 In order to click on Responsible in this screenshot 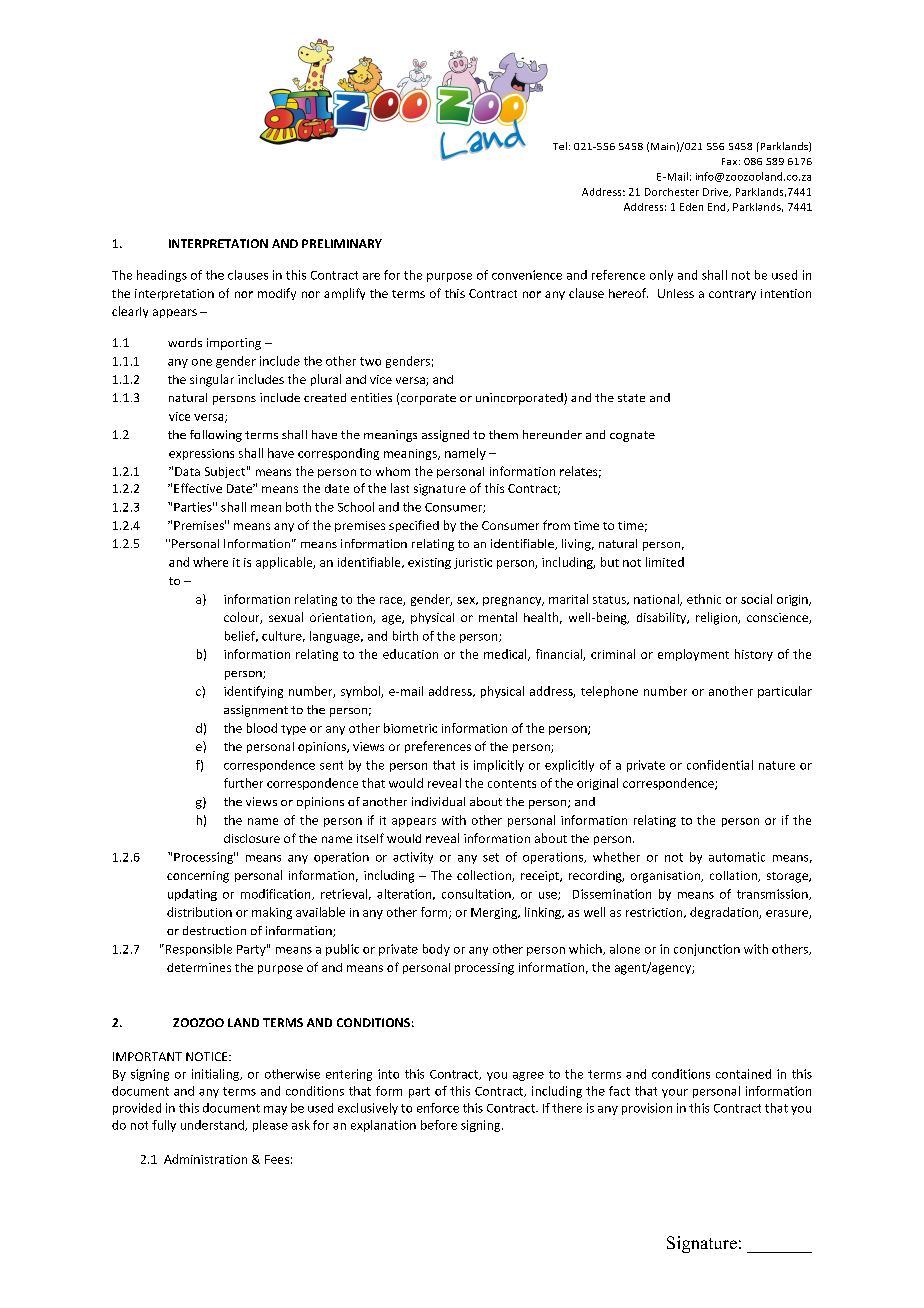, I will do `click(197, 950)`.
